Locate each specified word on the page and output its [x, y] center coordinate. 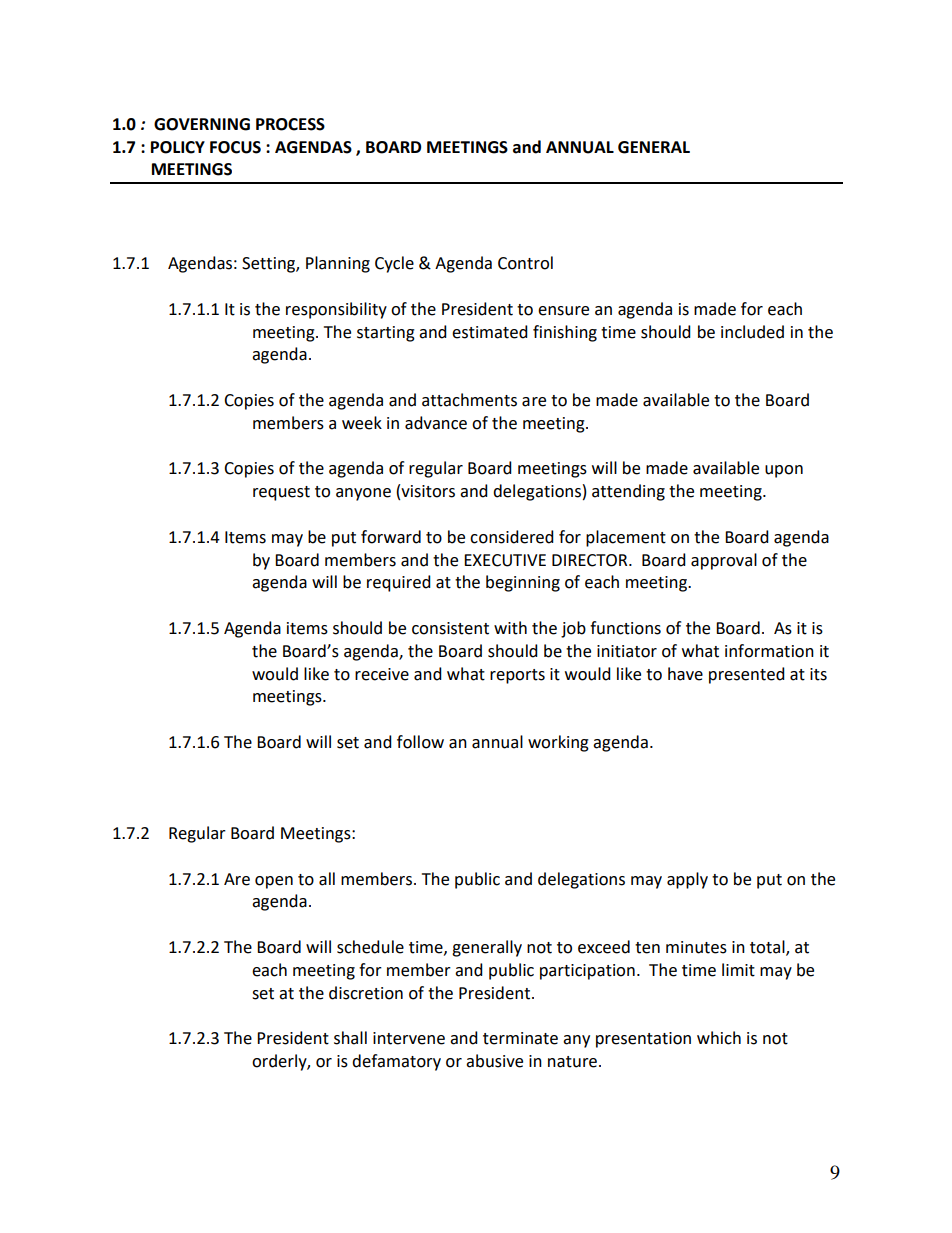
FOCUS [235, 147]
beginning [523, 583]
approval [724, 561]
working [558, 743]
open [274, 882]
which [719, 1038]
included [752, 332]
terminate [520, 1038]
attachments [469, 400]
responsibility [336, 310]
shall [350, 1038]
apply [687, 880]
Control [525, 263]
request [281, 493]
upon [784, 471]
